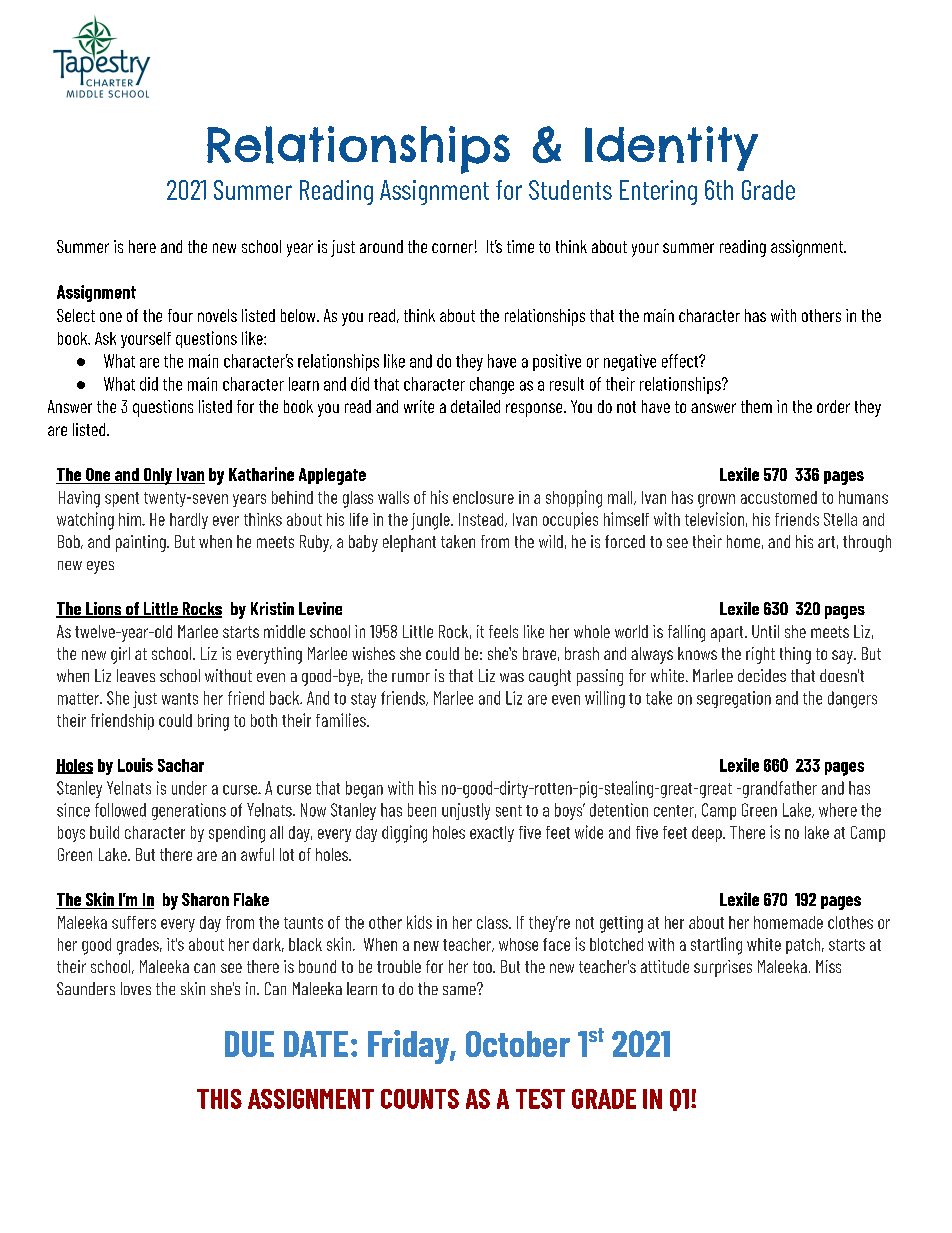 The width and height of the document is (952, 1233). I want to click on THIS, so click(219, 1099).
